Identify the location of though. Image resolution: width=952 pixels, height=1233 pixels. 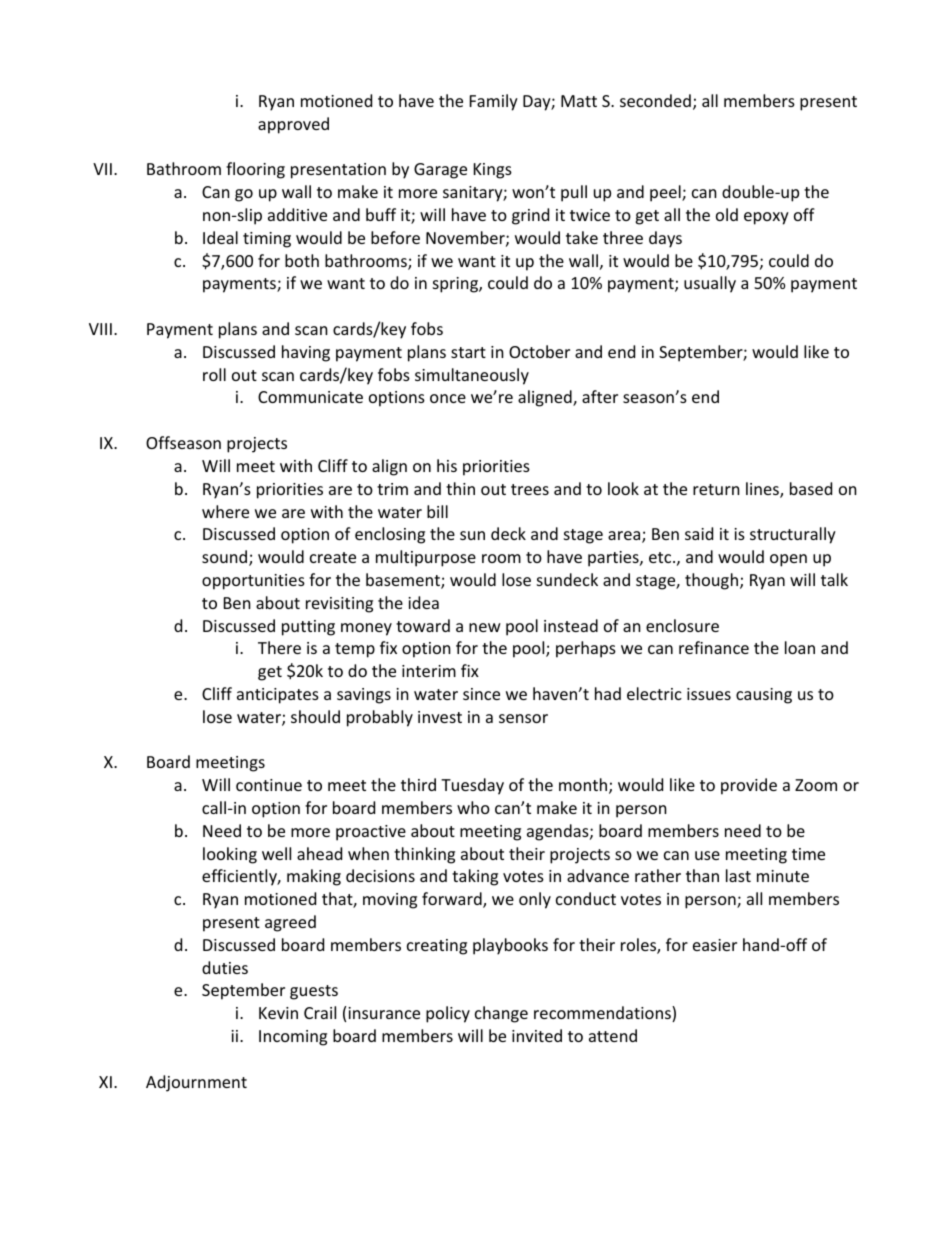
(711, 581).
